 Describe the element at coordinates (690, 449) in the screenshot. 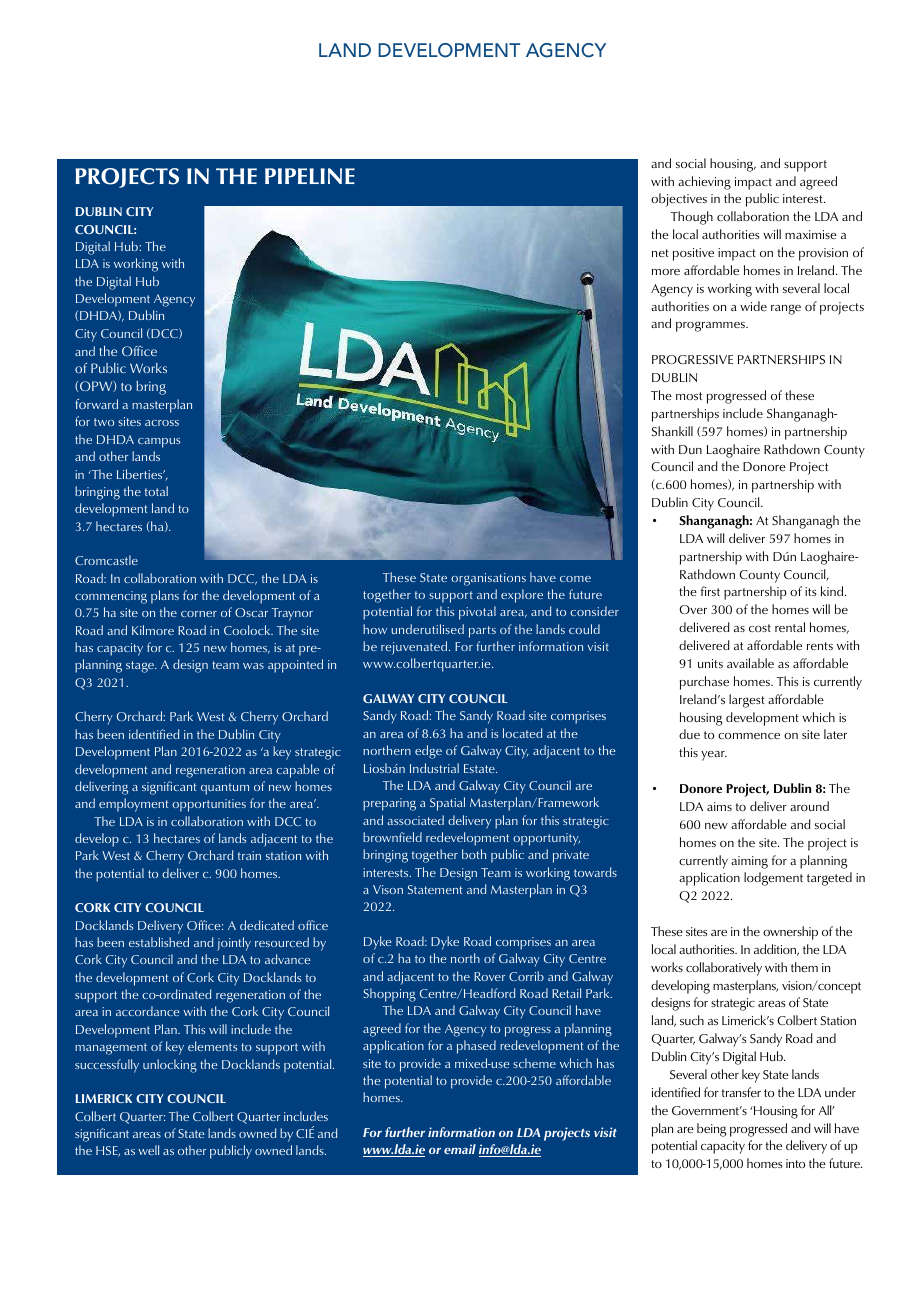

I see `Dun` at that location.
